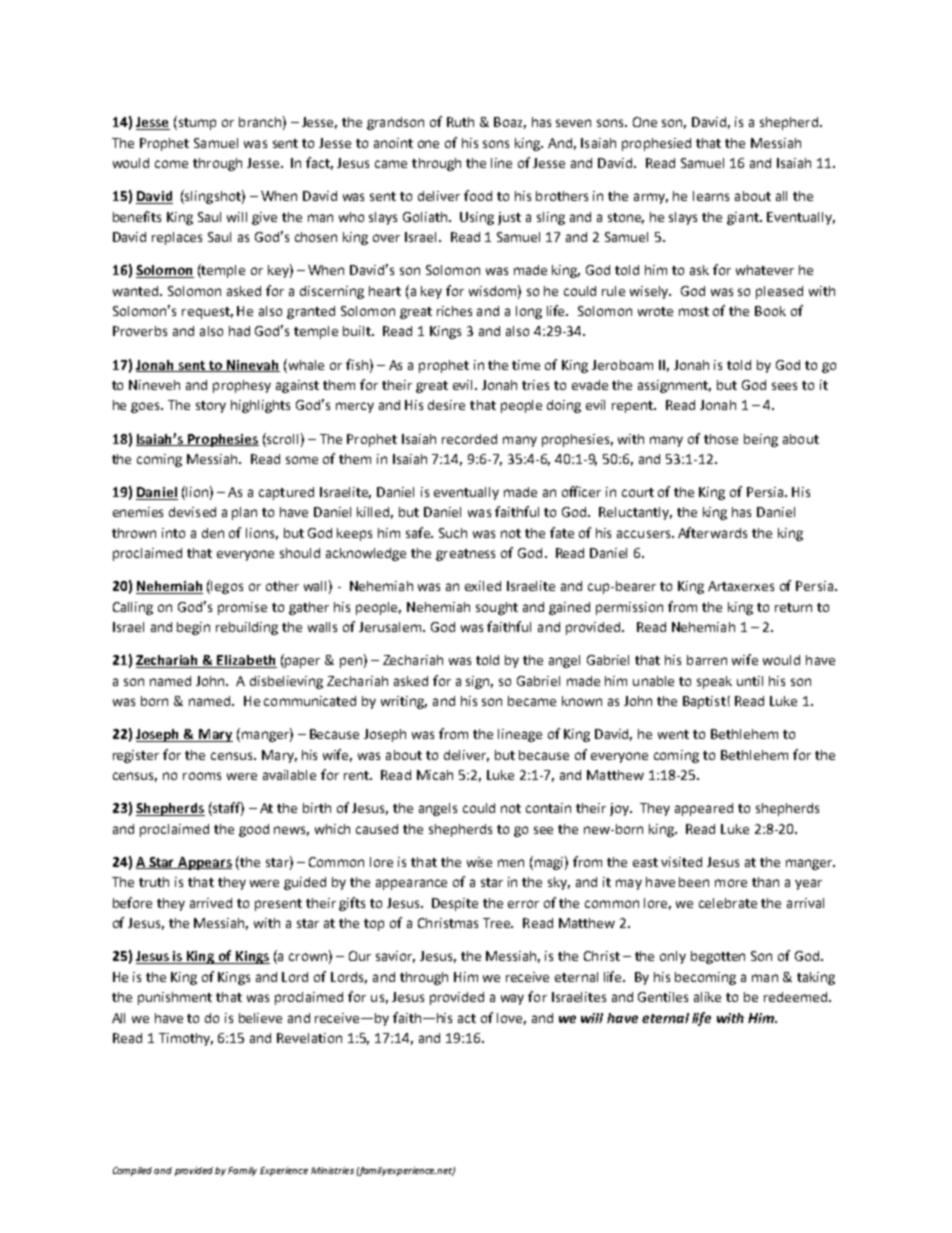 Image resolution: width=952 pixels, height=1233 pixels. I want to click on had, so click(239, 331).
